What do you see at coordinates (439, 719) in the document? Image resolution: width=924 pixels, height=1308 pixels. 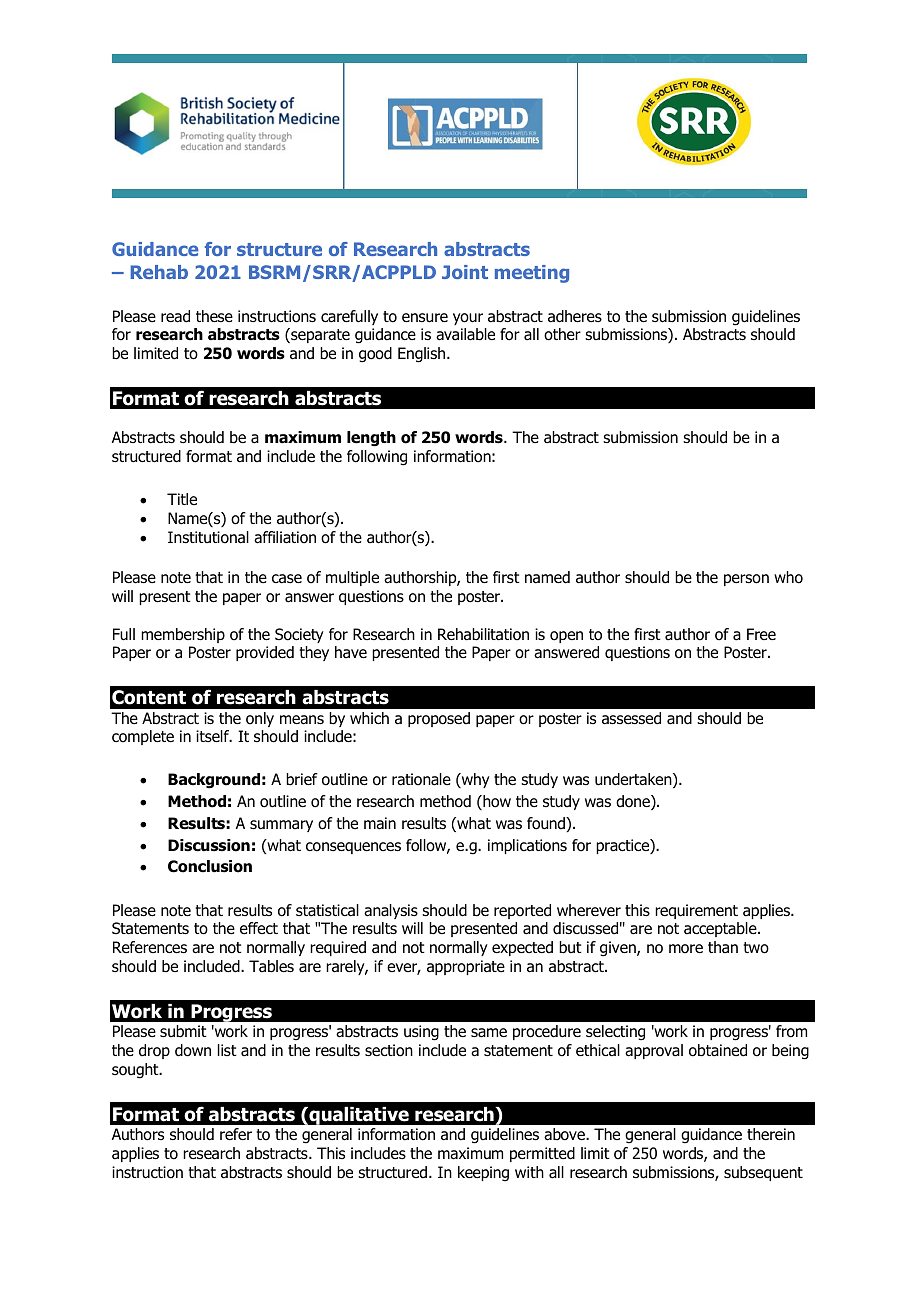 I see `proposed` at bounding box center [439, 719].
